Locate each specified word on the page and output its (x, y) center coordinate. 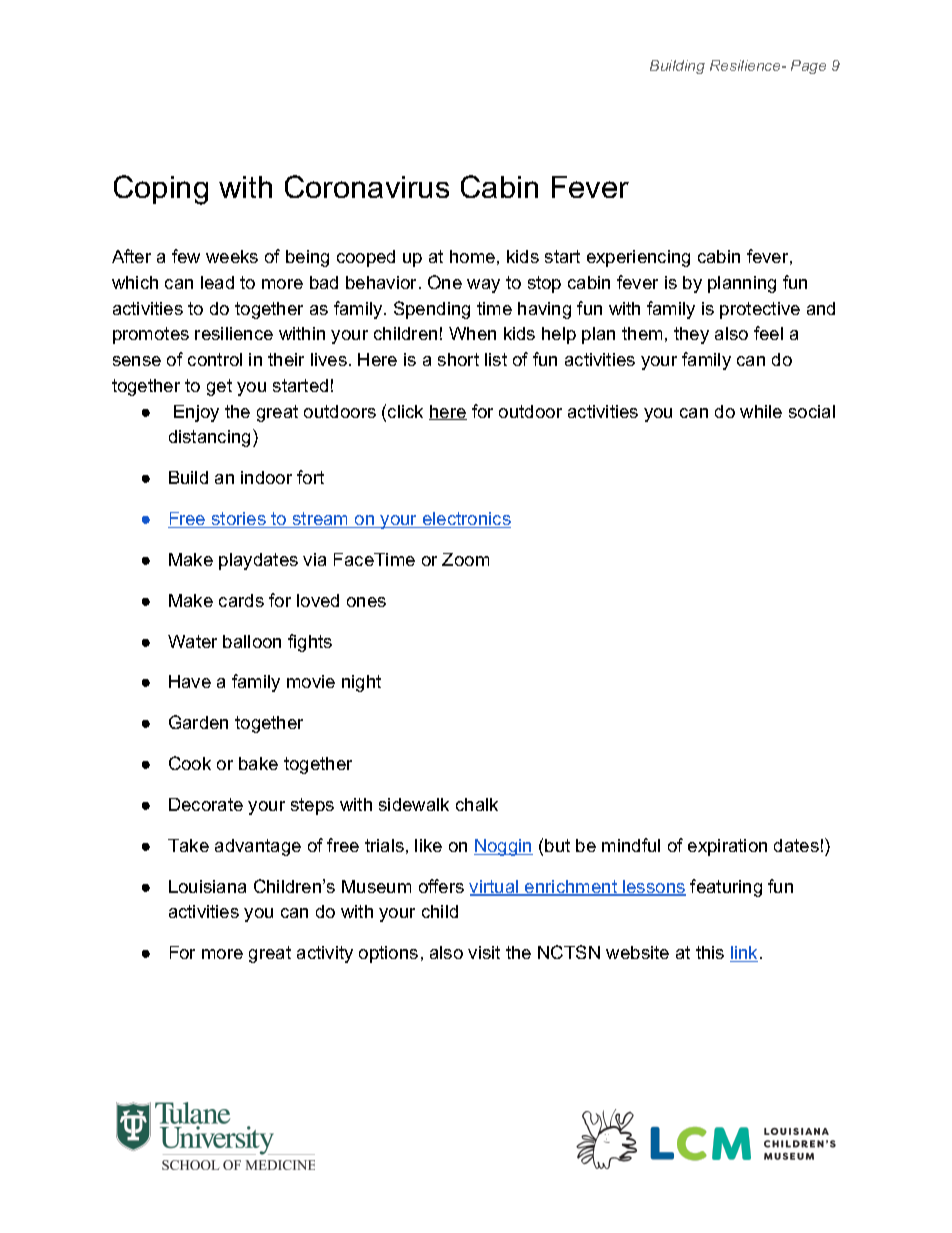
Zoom (465, 559)
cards (241, 600)
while (761, 411)
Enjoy (196, 413)
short (458, 359)
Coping (161, 190)
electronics (465, 520)
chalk (477, 804)
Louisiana (207, 886)
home (472, 256)
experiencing (638, 258)
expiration (727, 847)
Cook (190, 763)
